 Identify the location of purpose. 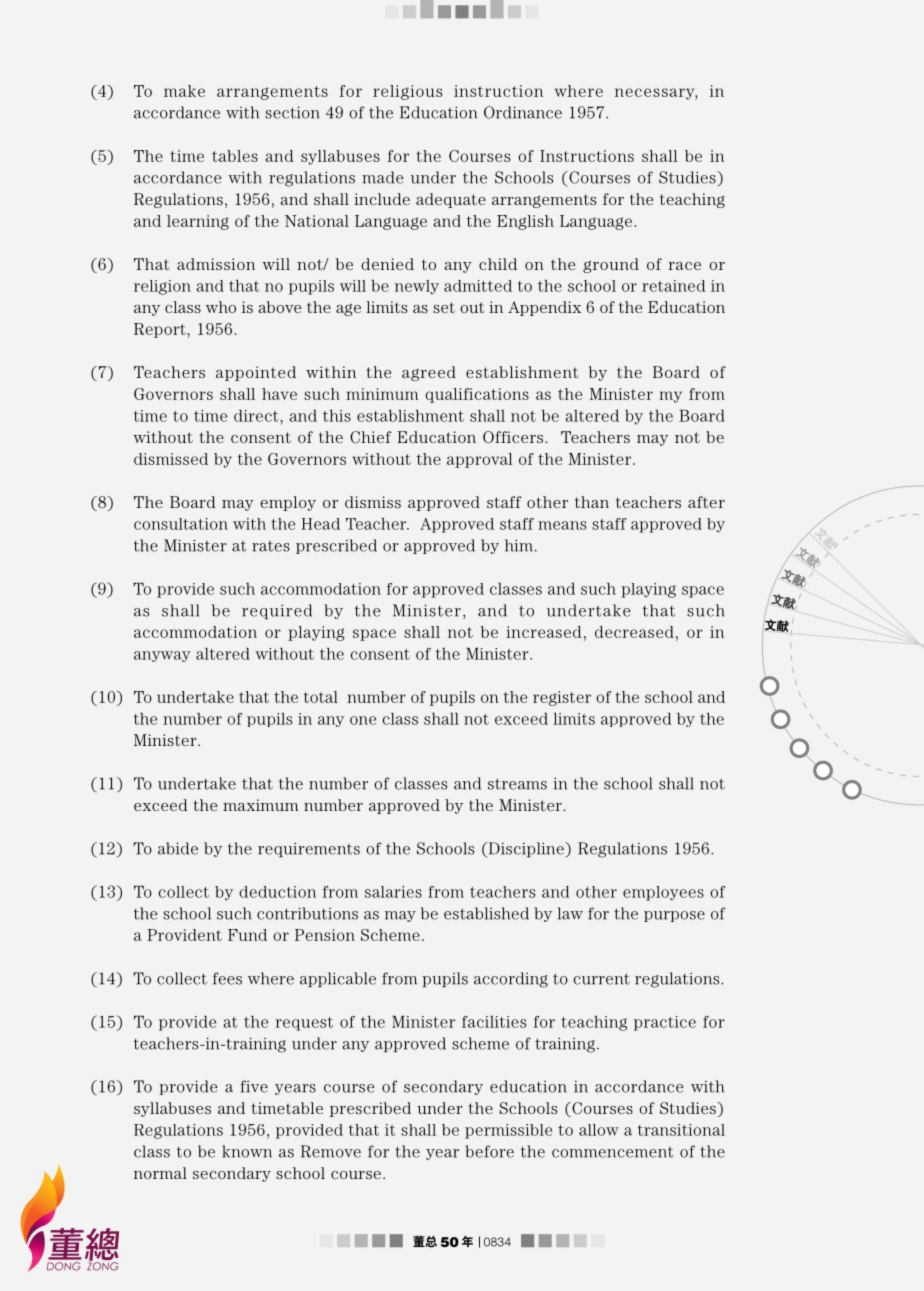
(674, 916).
